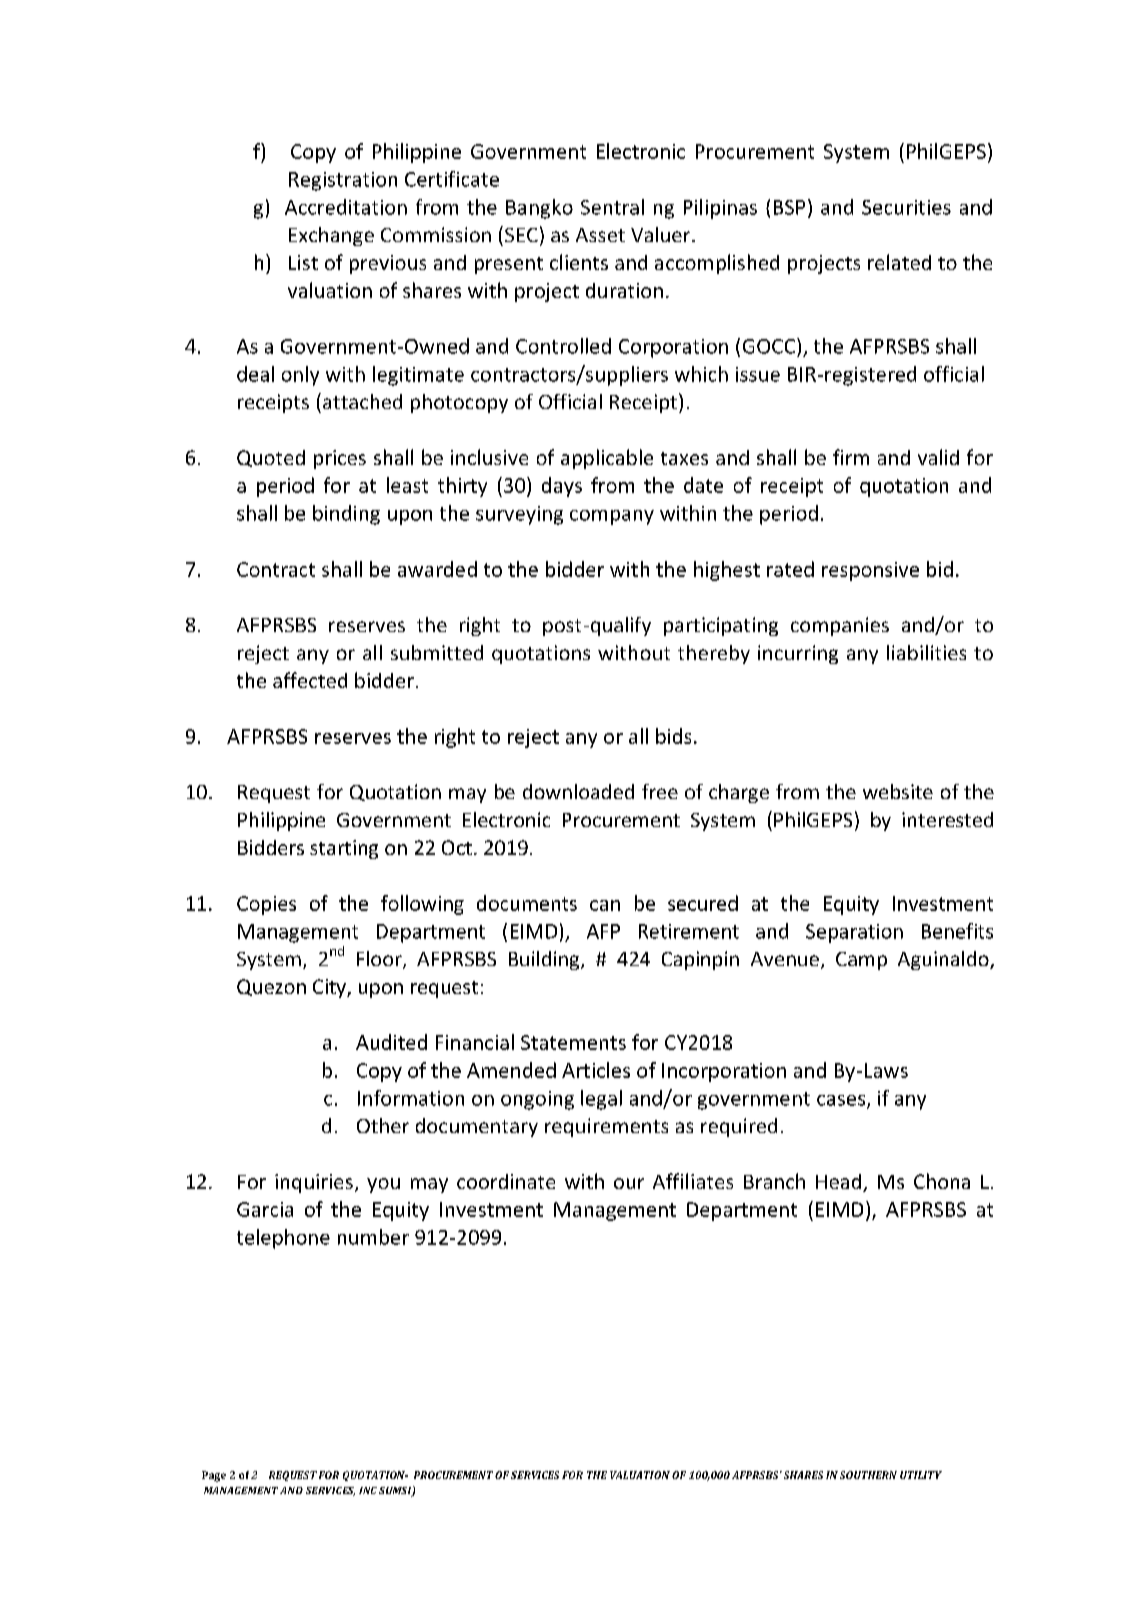 The width and height of the screenshot is (1131, 1600). Describe the element at coordinates (600, 235) in the screenshot. I see `Asset` at that location.
